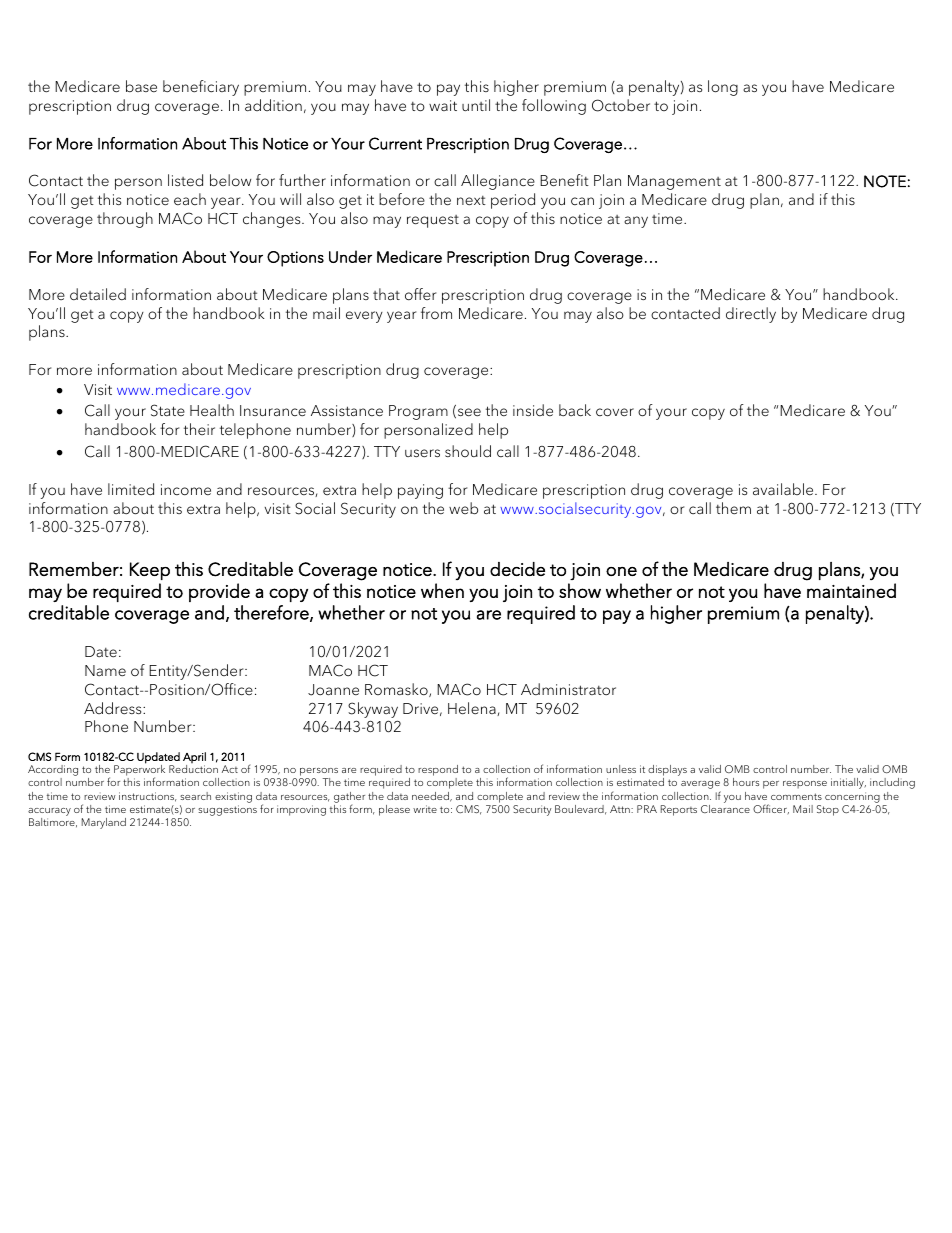  I want to click on directly, so click(751, 315).
